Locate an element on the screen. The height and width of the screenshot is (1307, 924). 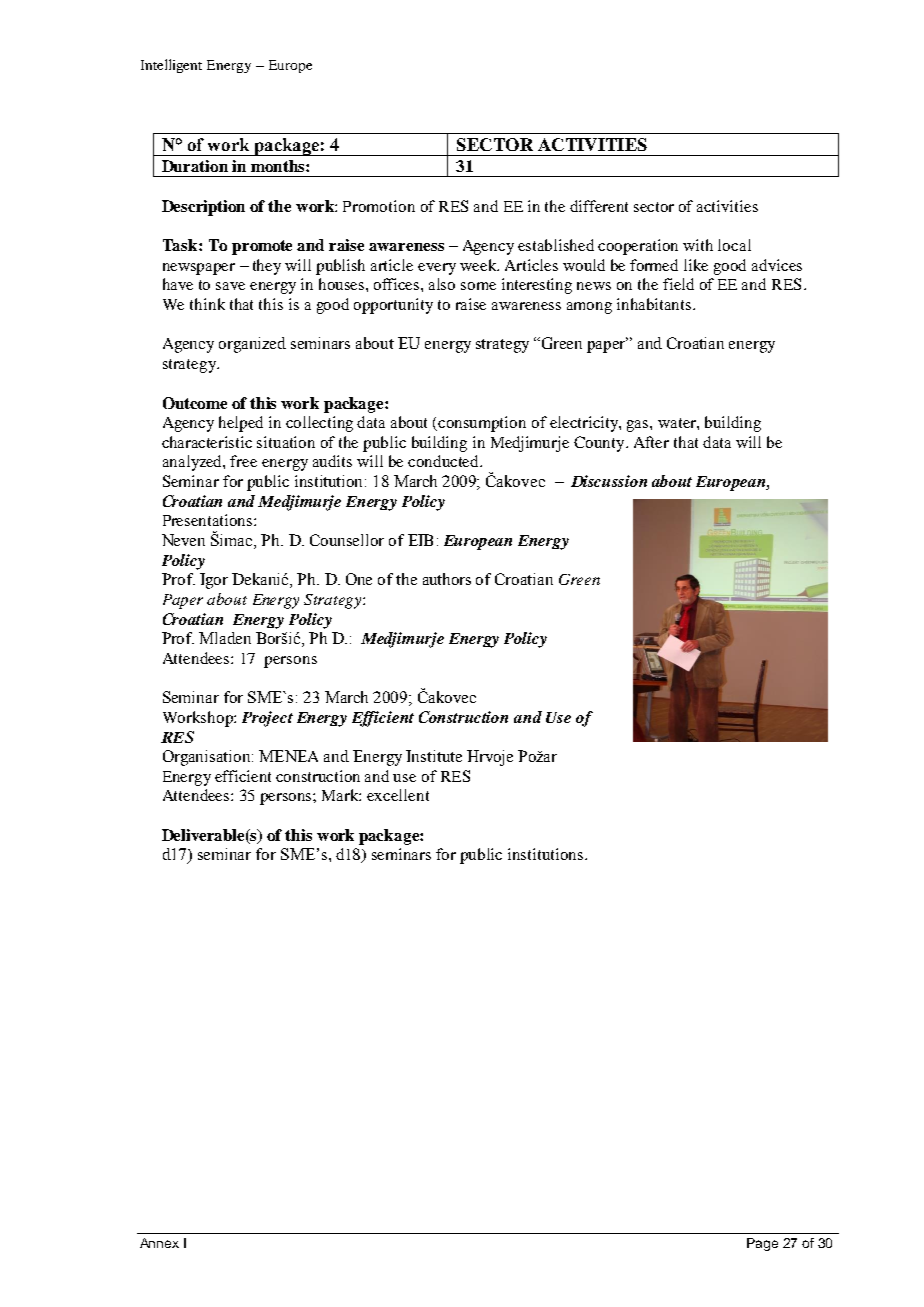
Page is located at coordinates (762, 1244).
